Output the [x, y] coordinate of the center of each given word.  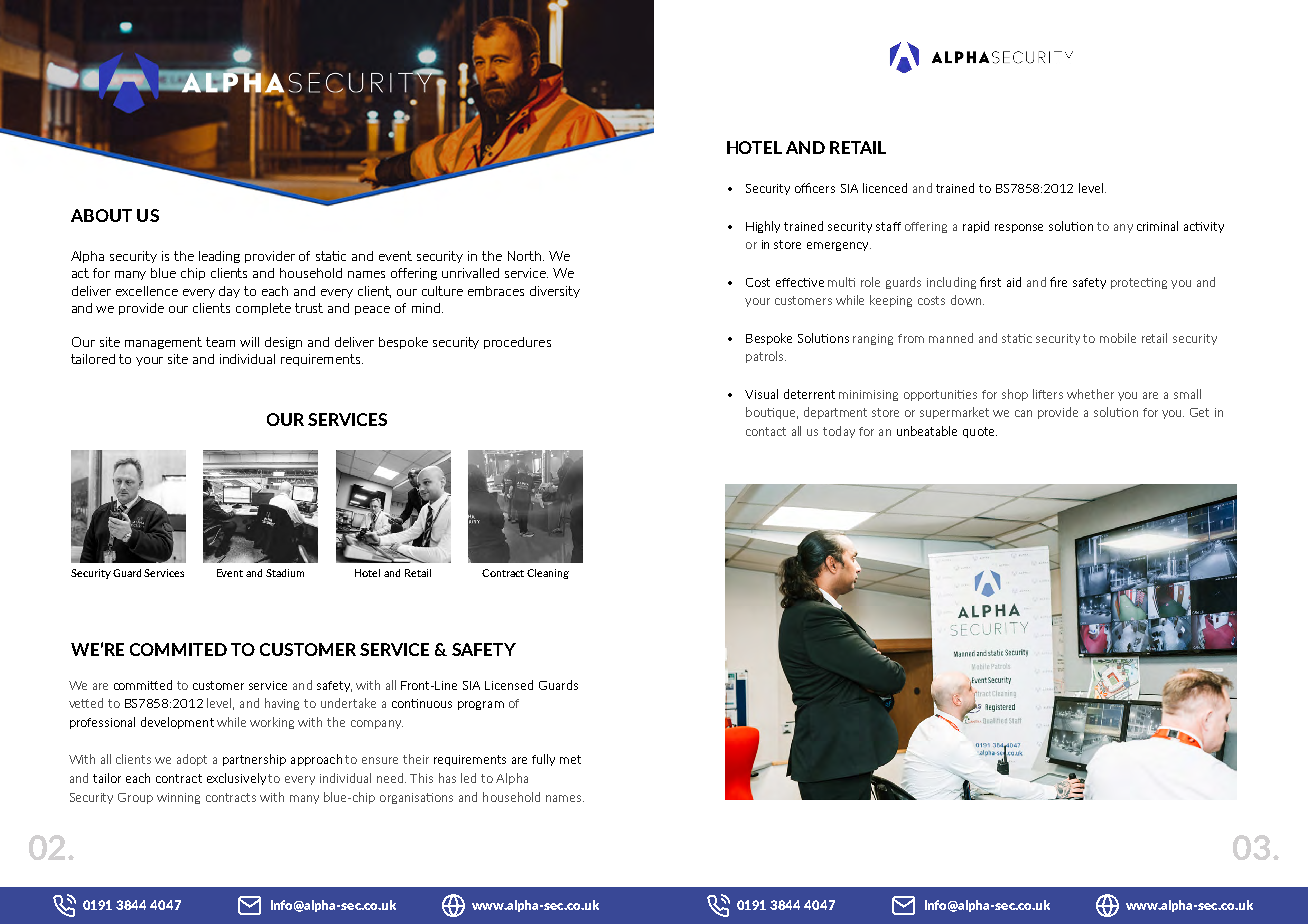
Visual [761, 394]
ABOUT [101, 215]
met [570, 759]
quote [980, 432]
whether [1090, 394]
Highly [763, 227]
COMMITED [178, 649]
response [1019, 228]
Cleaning [548, 574]
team [220, 342]
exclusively [236, 779]
